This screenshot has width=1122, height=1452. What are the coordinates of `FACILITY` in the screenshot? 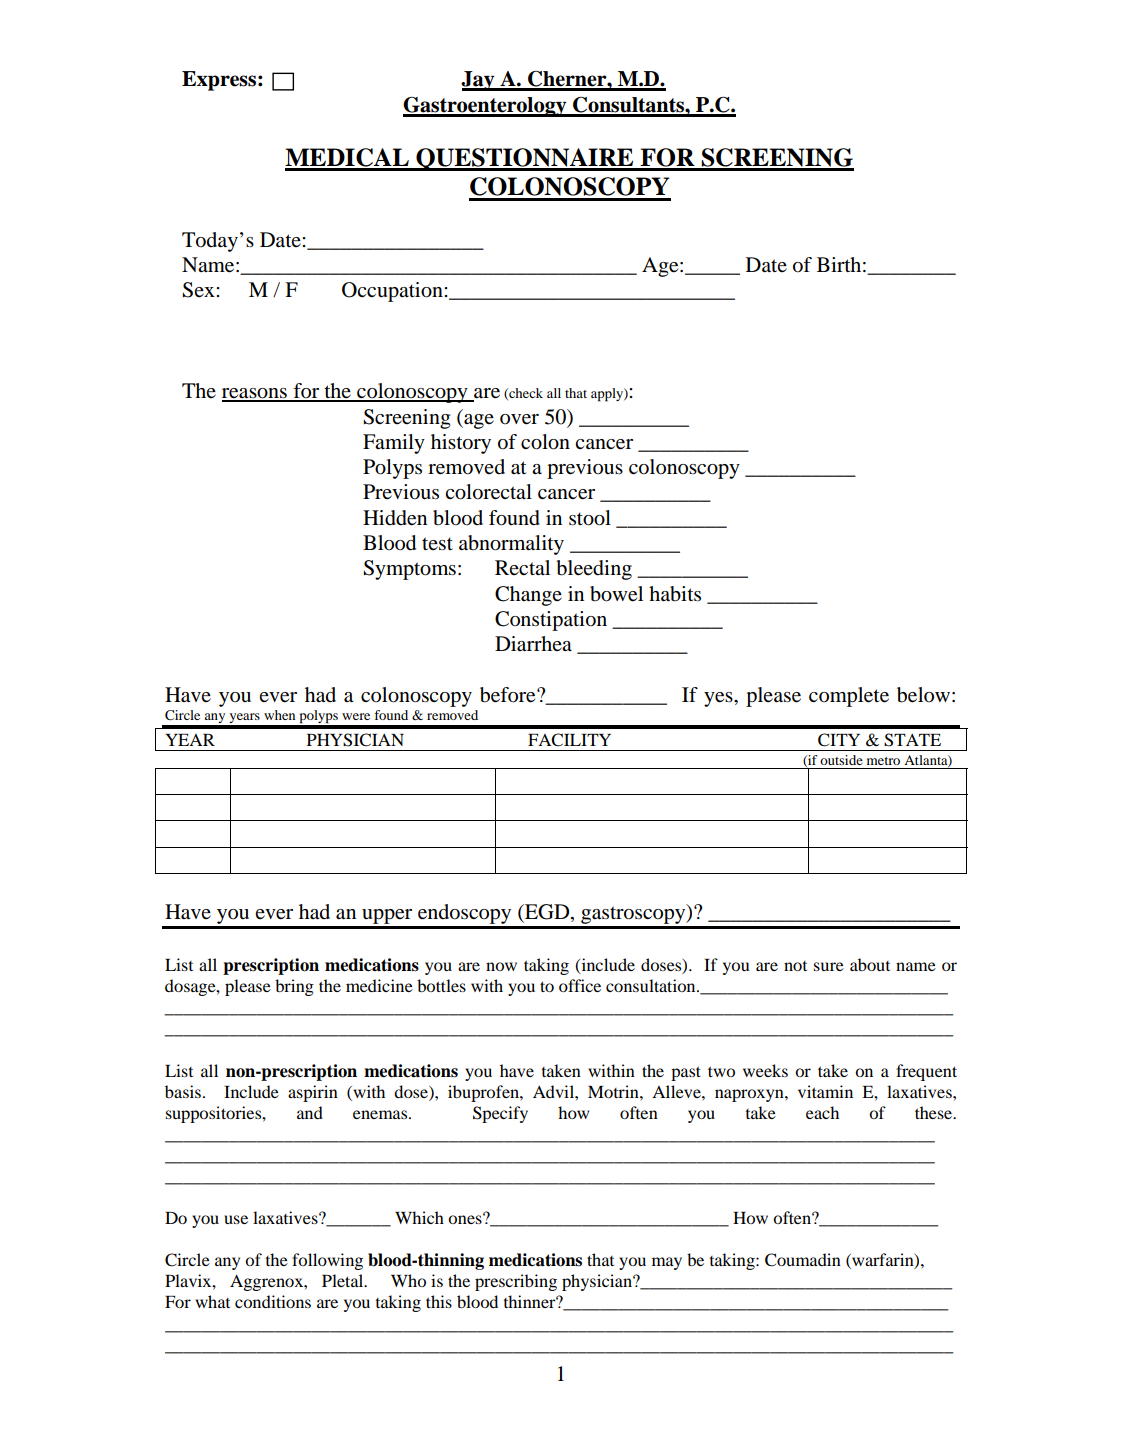 It's located at (569, 740).
